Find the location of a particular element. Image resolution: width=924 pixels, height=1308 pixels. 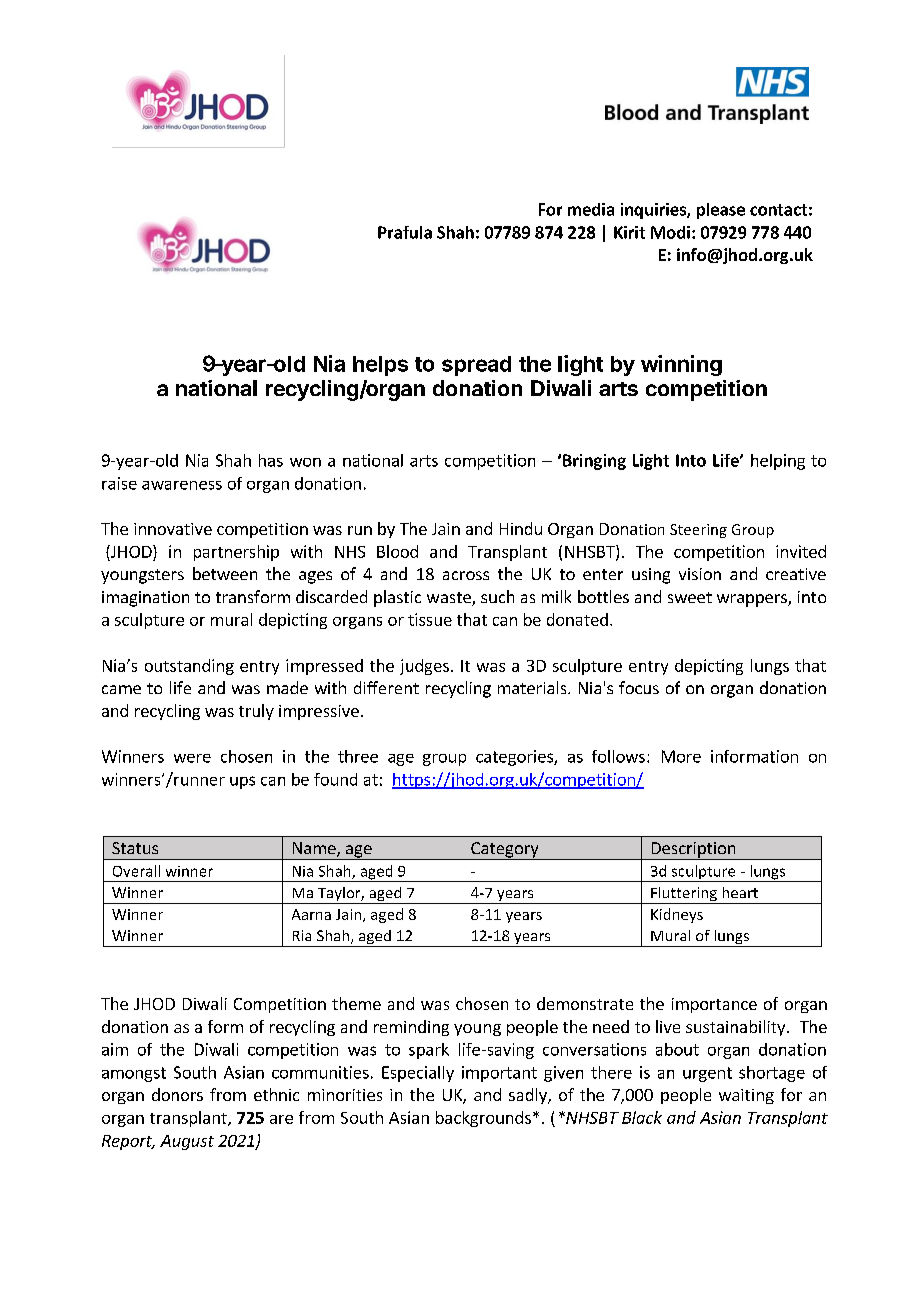

focus is located at coordinates (639, 687).
